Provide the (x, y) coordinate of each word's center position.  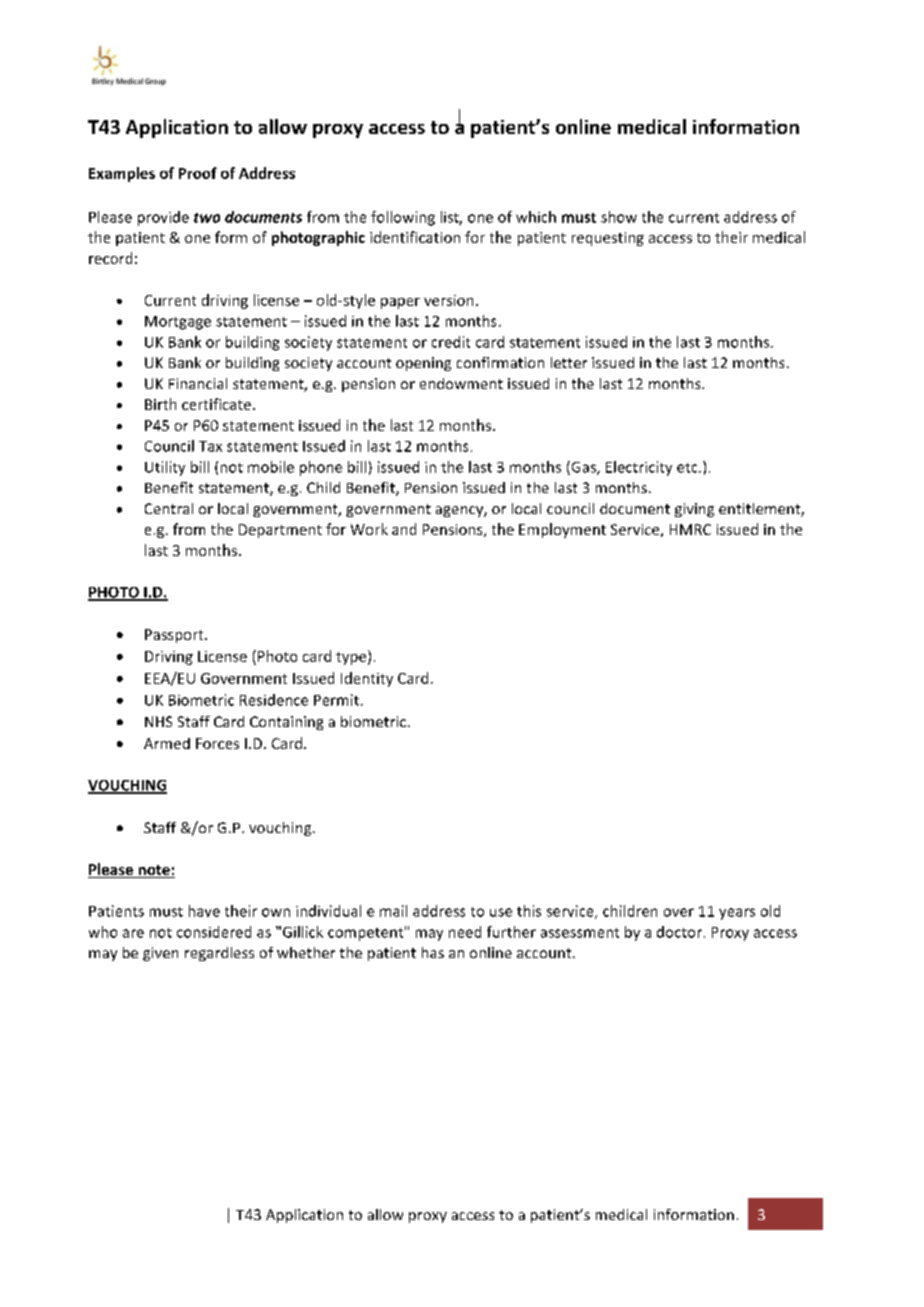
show (619, 217)
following (403, 218)
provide (163, 218)
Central (169, 508)
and (404, 529)
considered (214, 932)
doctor (679, 932)
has (433, 952)
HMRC (690, 529)
